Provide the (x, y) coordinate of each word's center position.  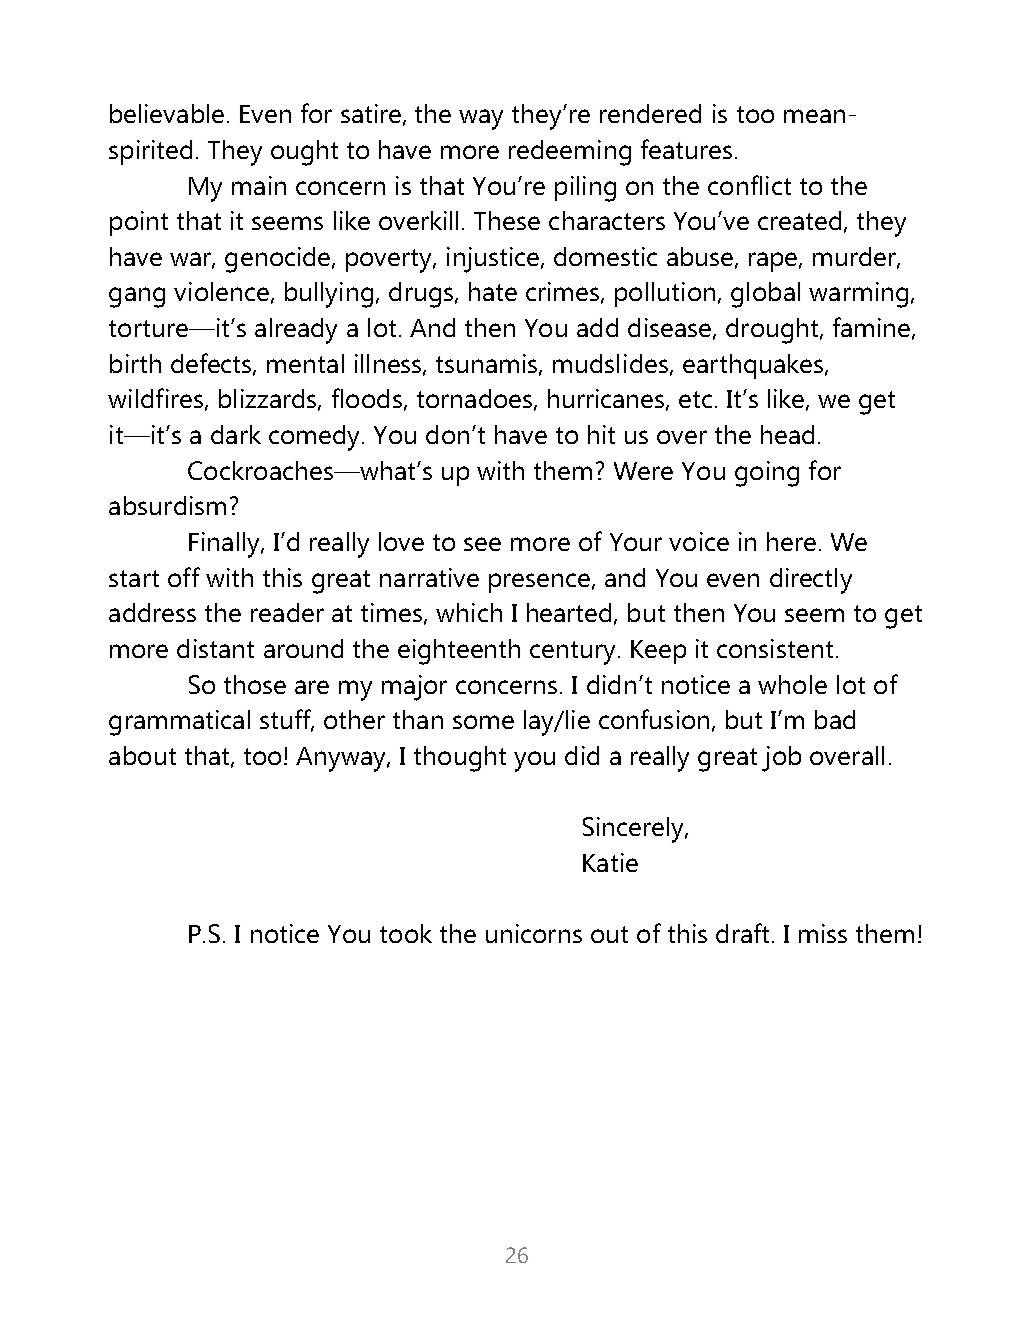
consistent (775, 648)
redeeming (570, 153)
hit (601, 434)
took (406, 933)
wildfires (155, 398)
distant (215, 648)
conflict (749, 185)
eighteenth (459, 652)
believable (167, 113)
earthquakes (754, 366)
